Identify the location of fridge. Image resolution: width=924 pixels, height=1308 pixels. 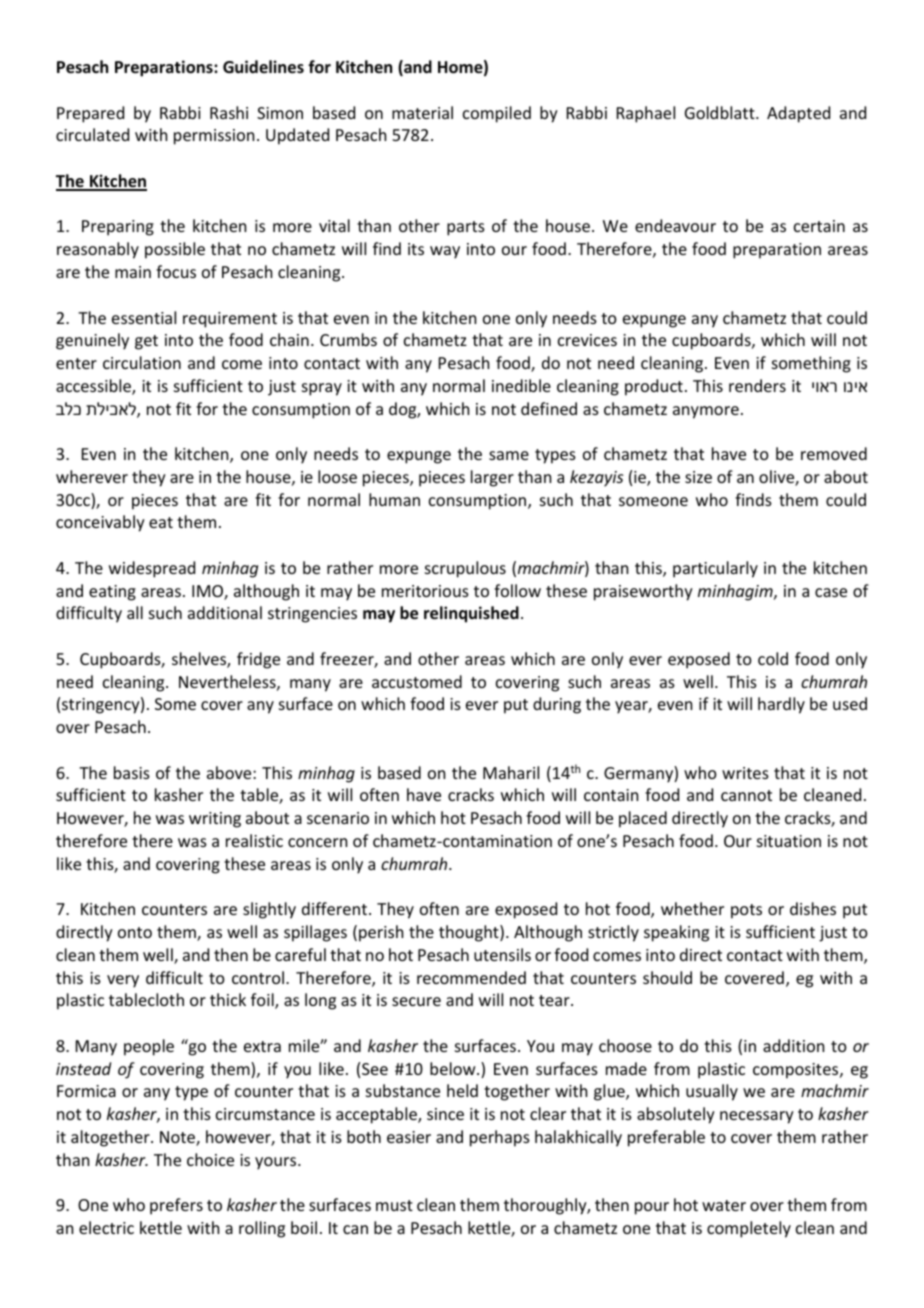
(258, 660).
